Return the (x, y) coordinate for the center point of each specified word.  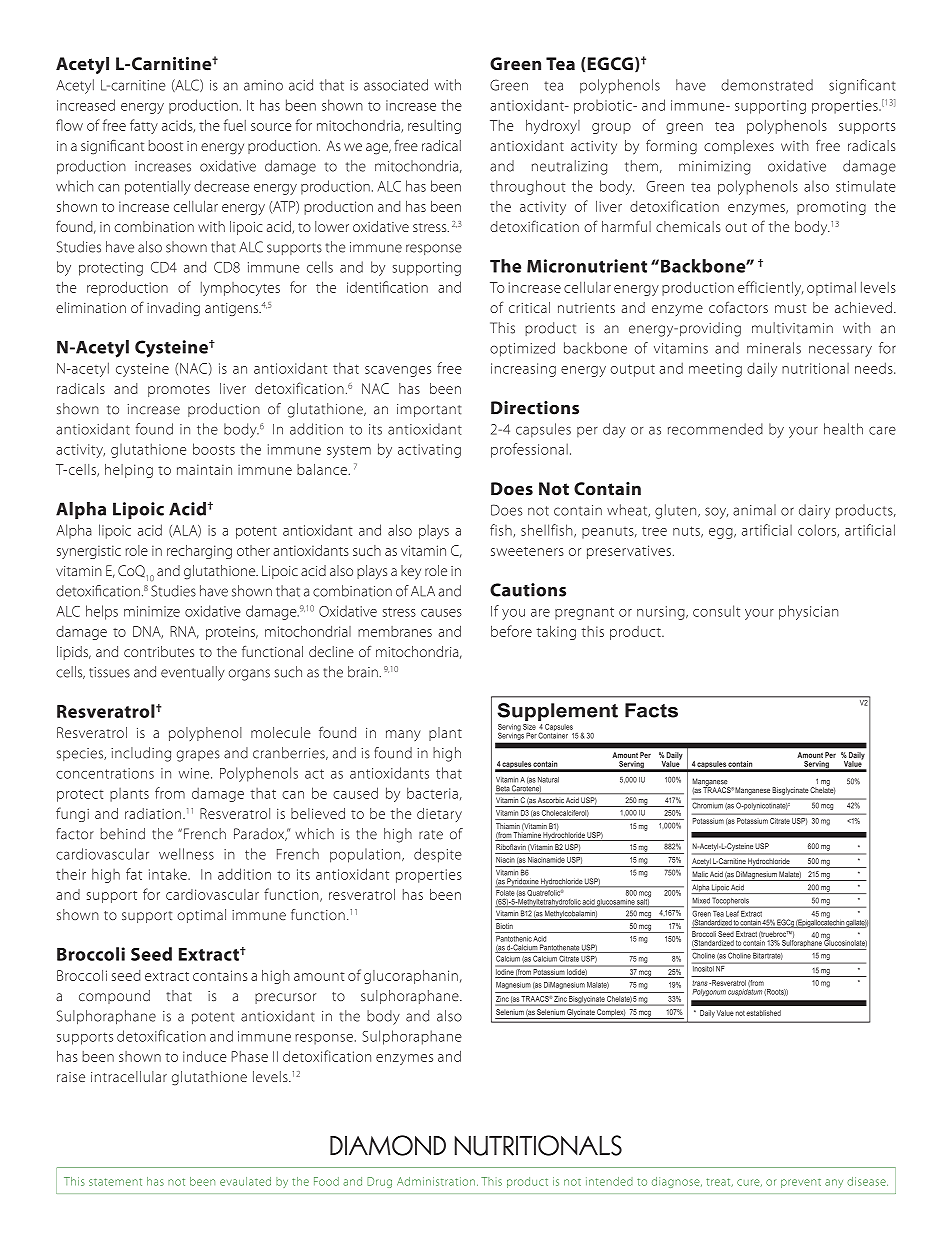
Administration (436, 1181)
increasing (523, 370)
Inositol (703, 967)
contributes (159, 651)
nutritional (815, 368)
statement (115, 1182)
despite (438, 855)
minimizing (715, 168)
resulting (434, 127)
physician (808, 612)
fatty (144, 126)
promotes (179, 391)
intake (169, 874)
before (511, 631)
